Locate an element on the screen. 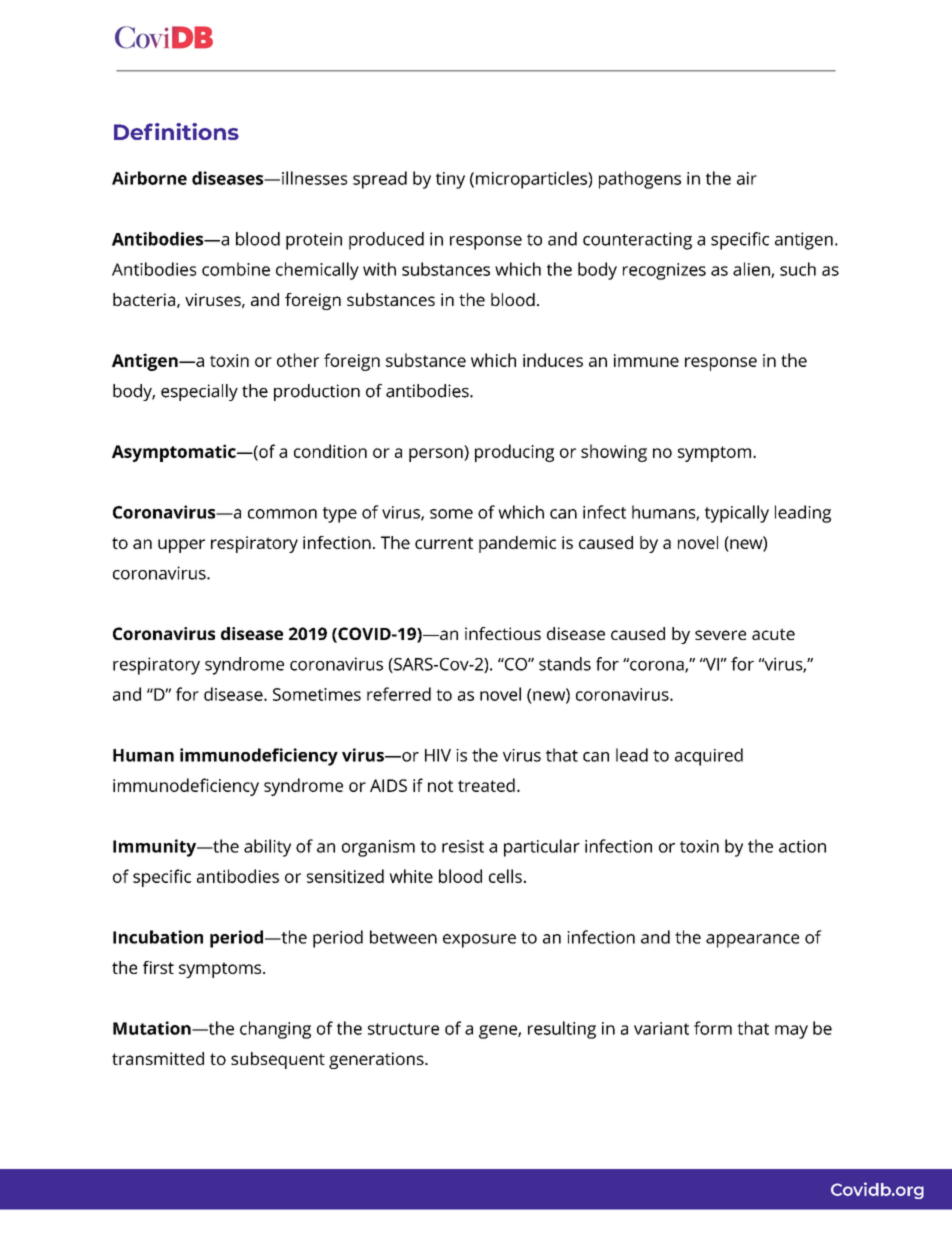 This screenshot has width=952, height=1233. treated is located at coordinates (486, 785).
